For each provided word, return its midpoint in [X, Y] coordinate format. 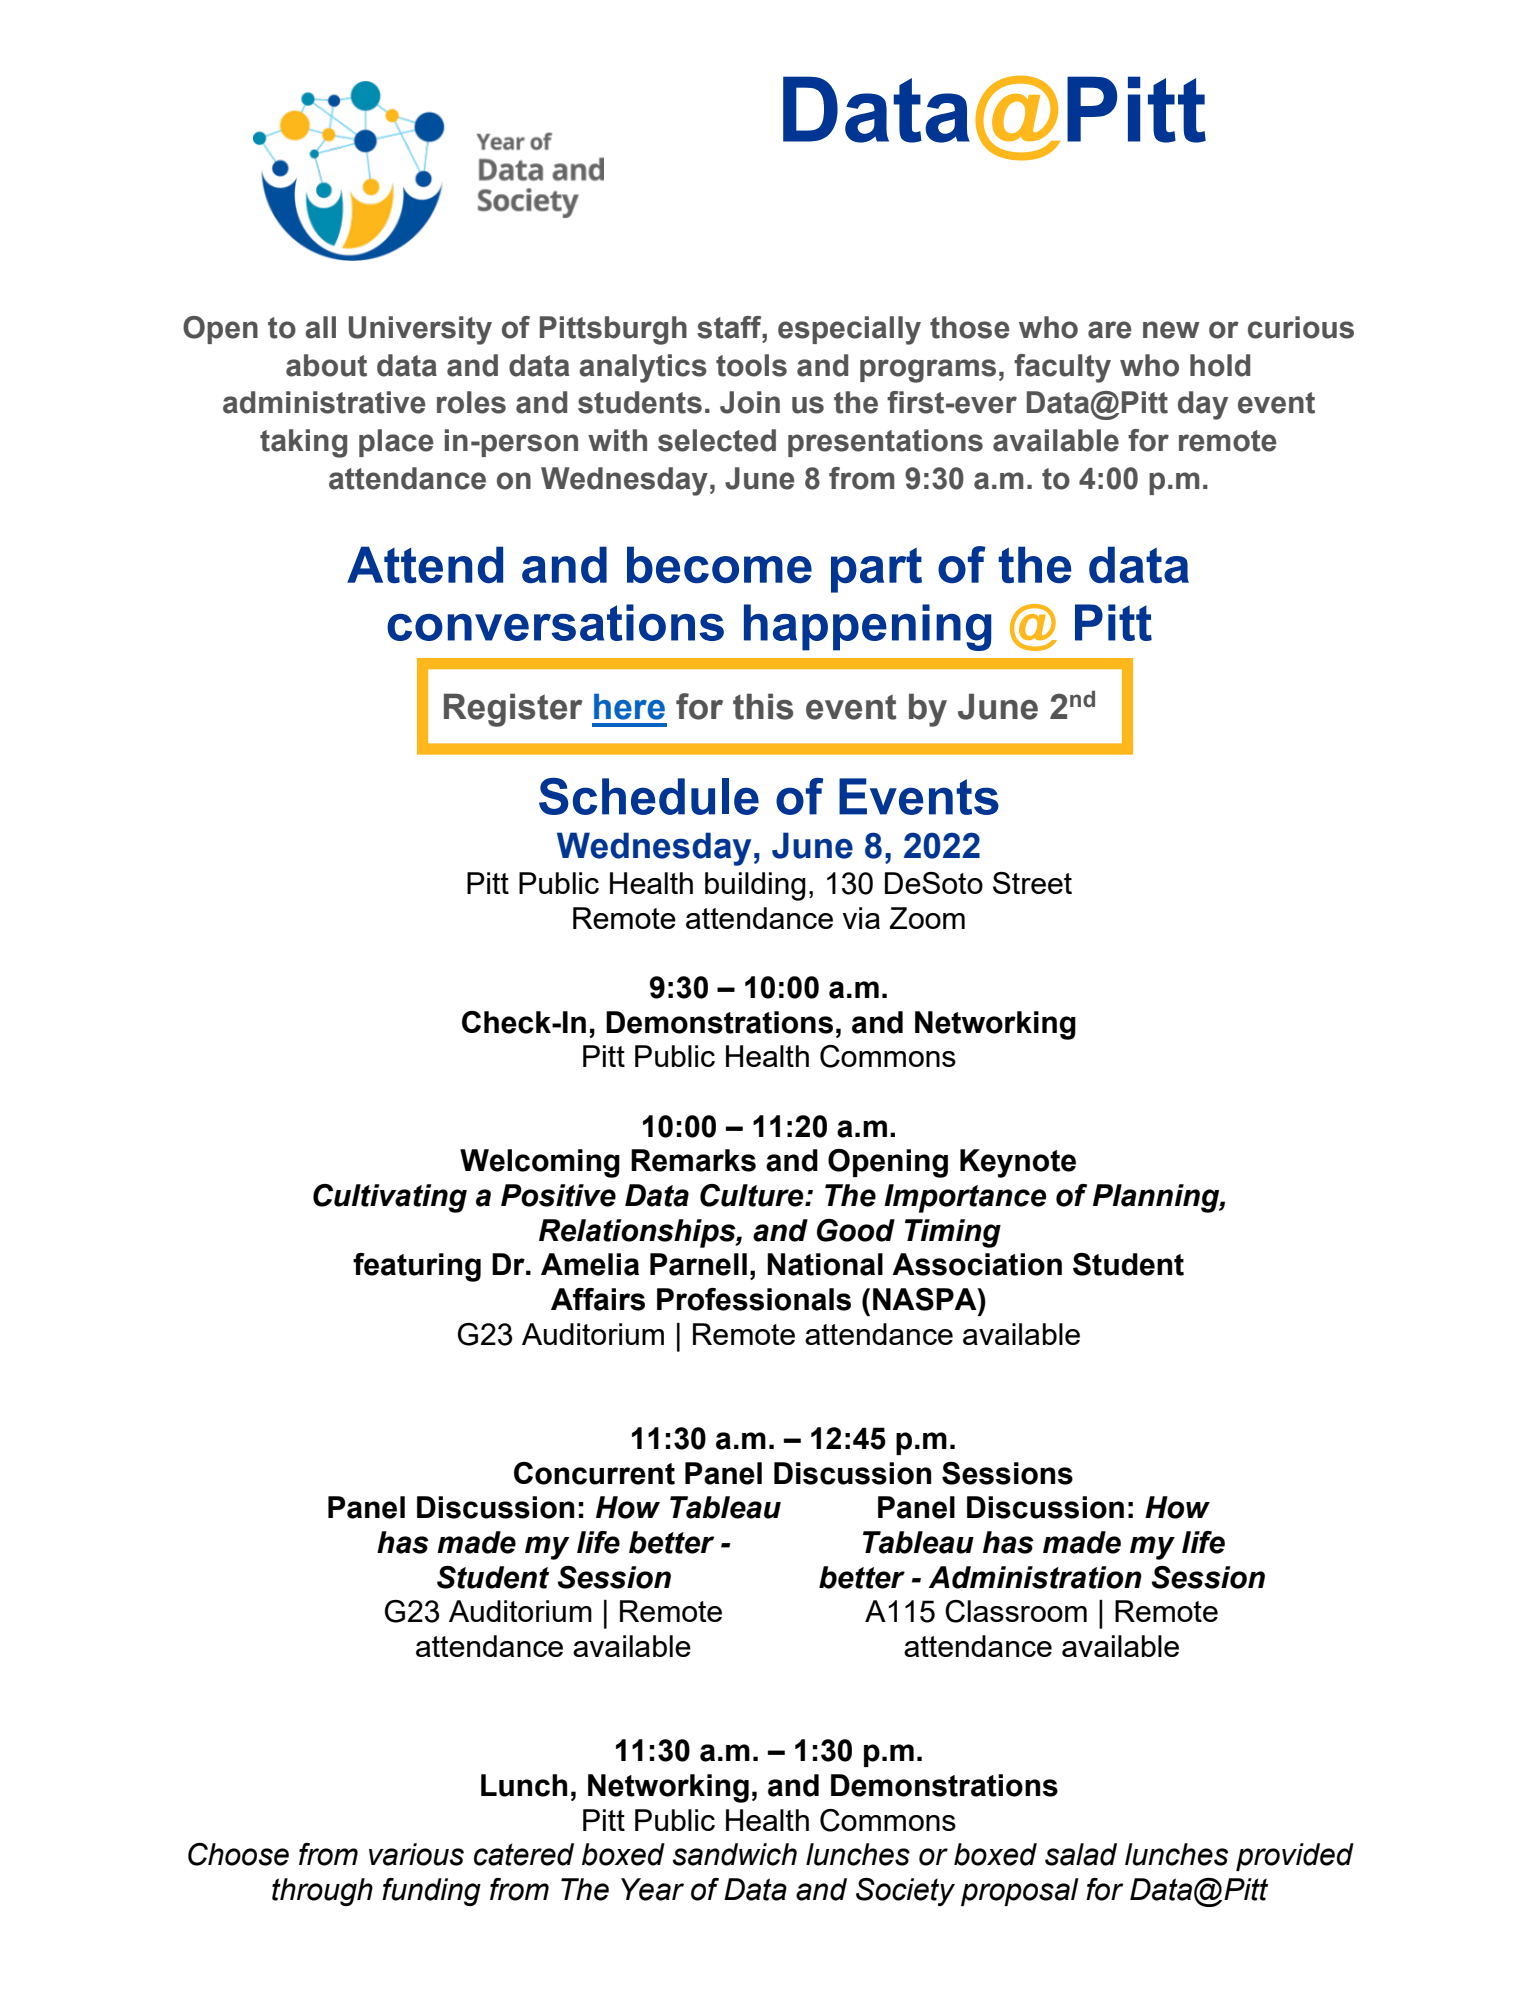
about [326, 365]
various [416, 1854]
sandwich [735, 1854]
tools [751, 365]
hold [1220, 365]
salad [1081, 1854]
